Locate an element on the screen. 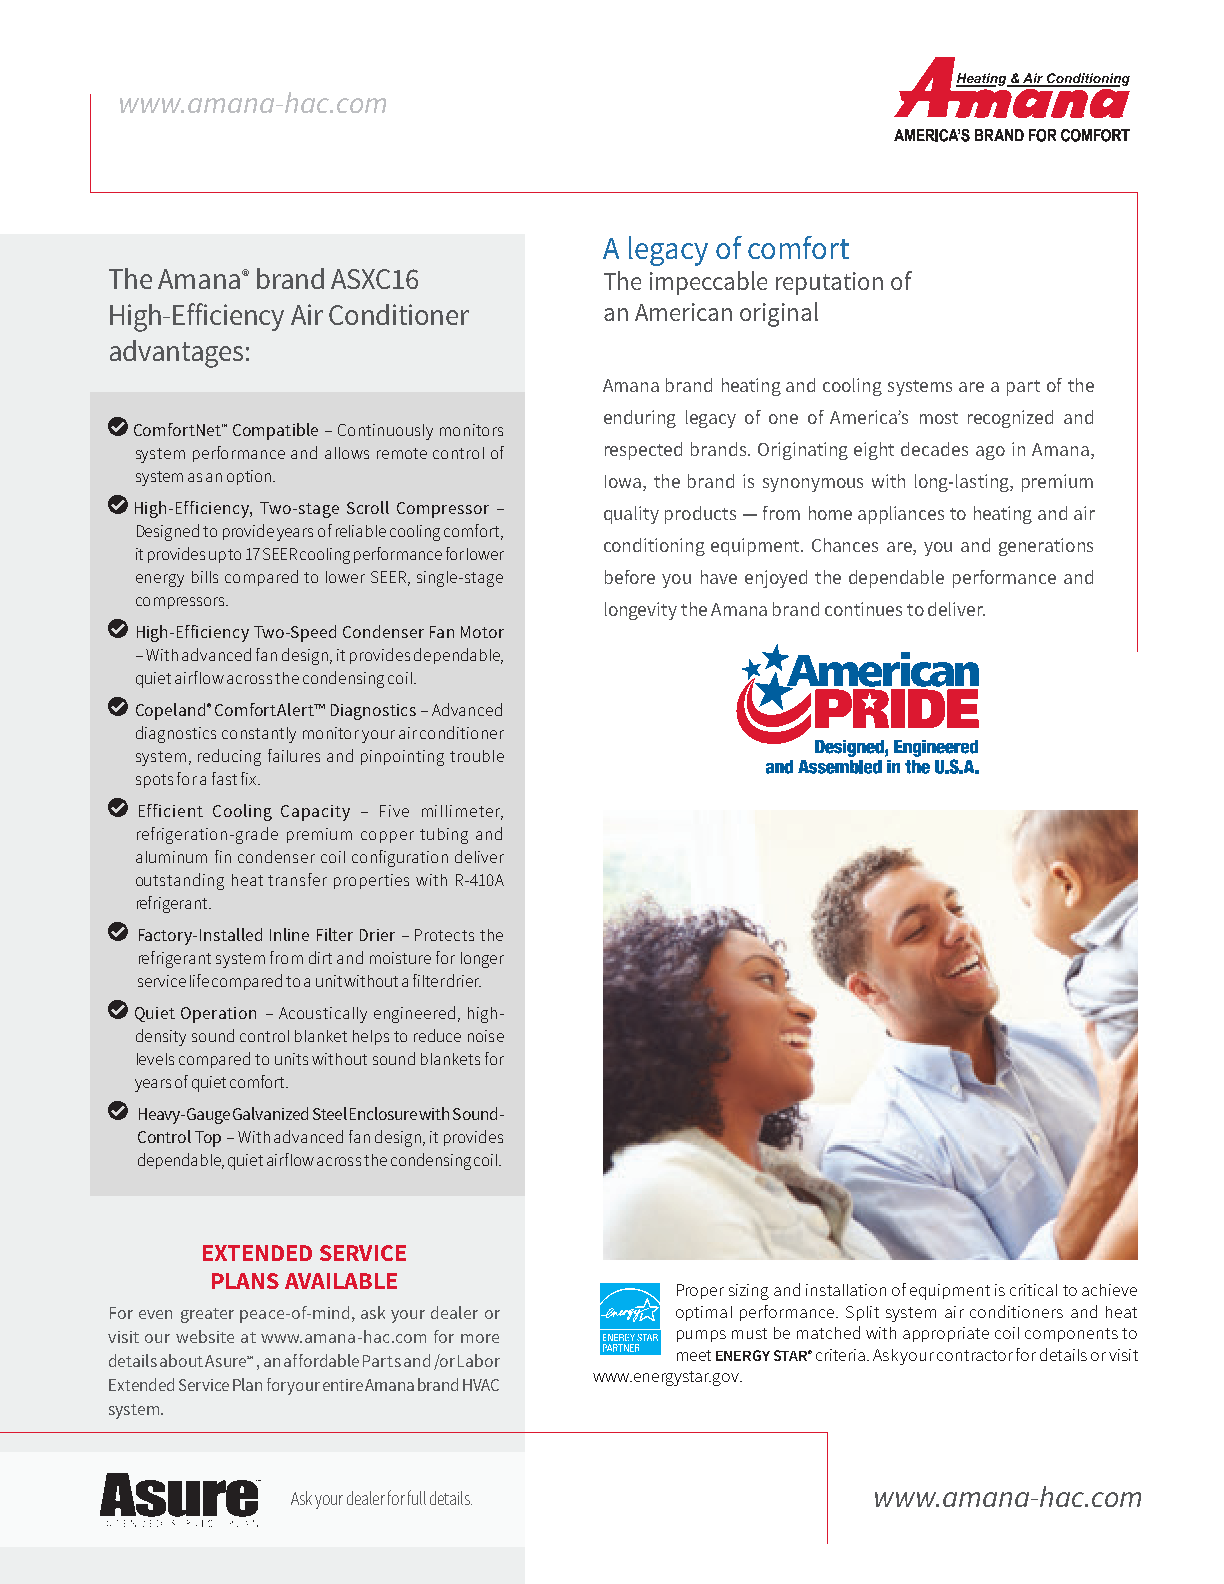 This screenshot has width=1224, height=1584. continues is located at coordinates (863, 609).
